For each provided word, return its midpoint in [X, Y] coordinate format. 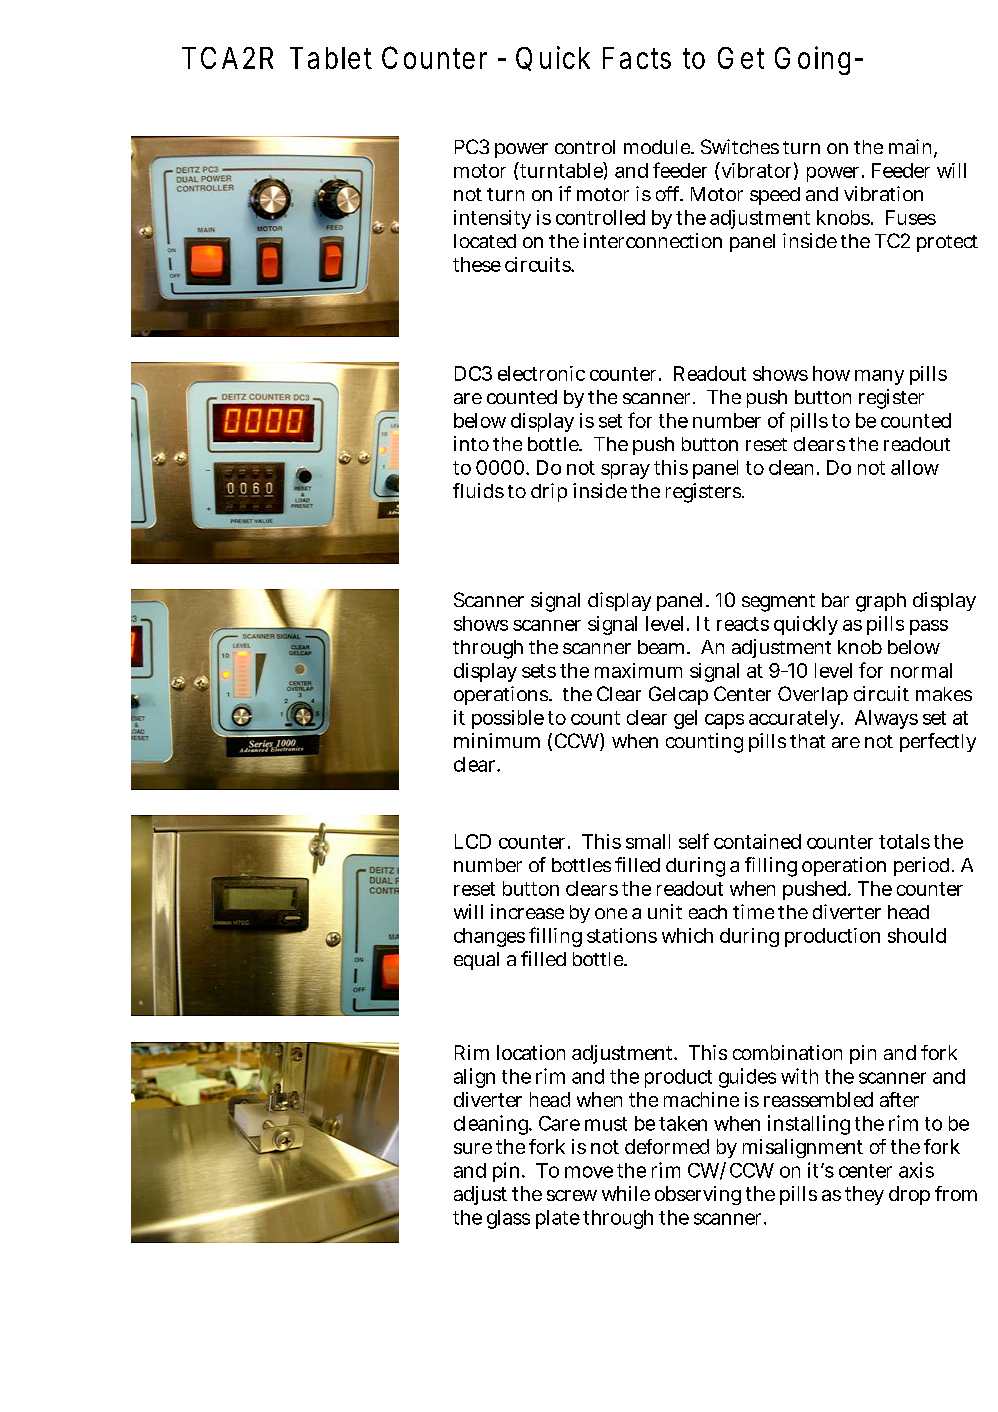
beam [664, 647]
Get [741, 58]
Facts [637, 58]
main [913, 148]
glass [508, 1219]
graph [881, 602]
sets [539, 671]
